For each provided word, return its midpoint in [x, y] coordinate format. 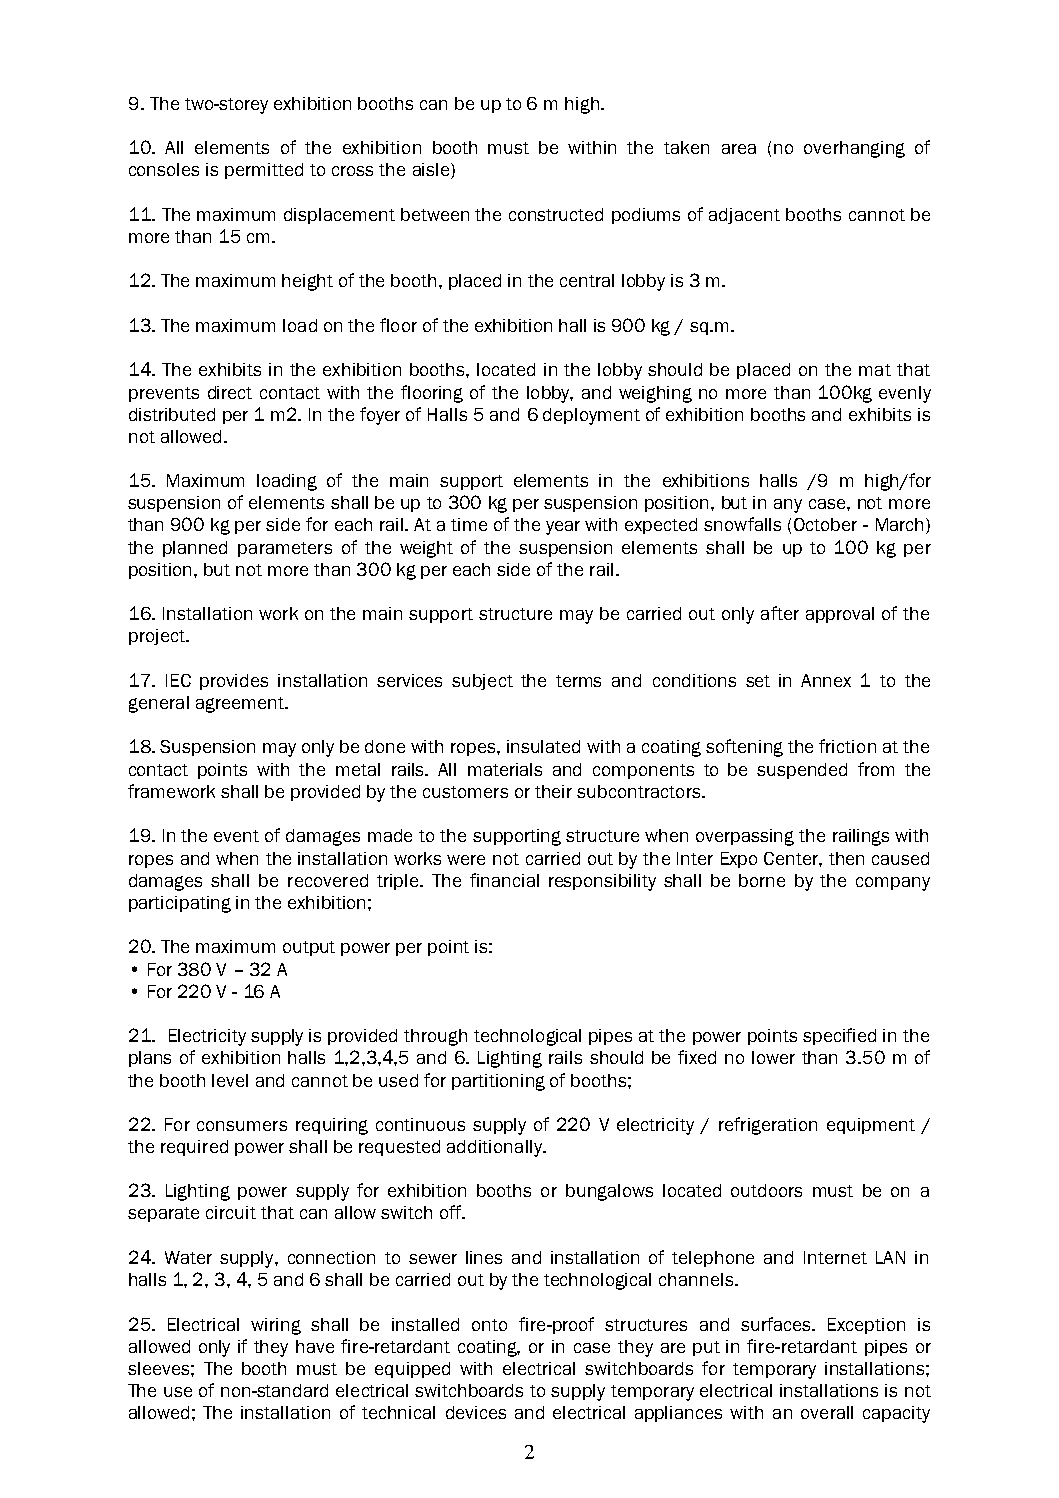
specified [839, 1036]
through [435, 1037]
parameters [285, 549]
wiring [276, 1326]
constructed [556, 214]
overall [827, 1412]
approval [840, 615]
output [309, 948]
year [563, 528]
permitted [264, 171]
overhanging [854, 149]
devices [476, 1412]
